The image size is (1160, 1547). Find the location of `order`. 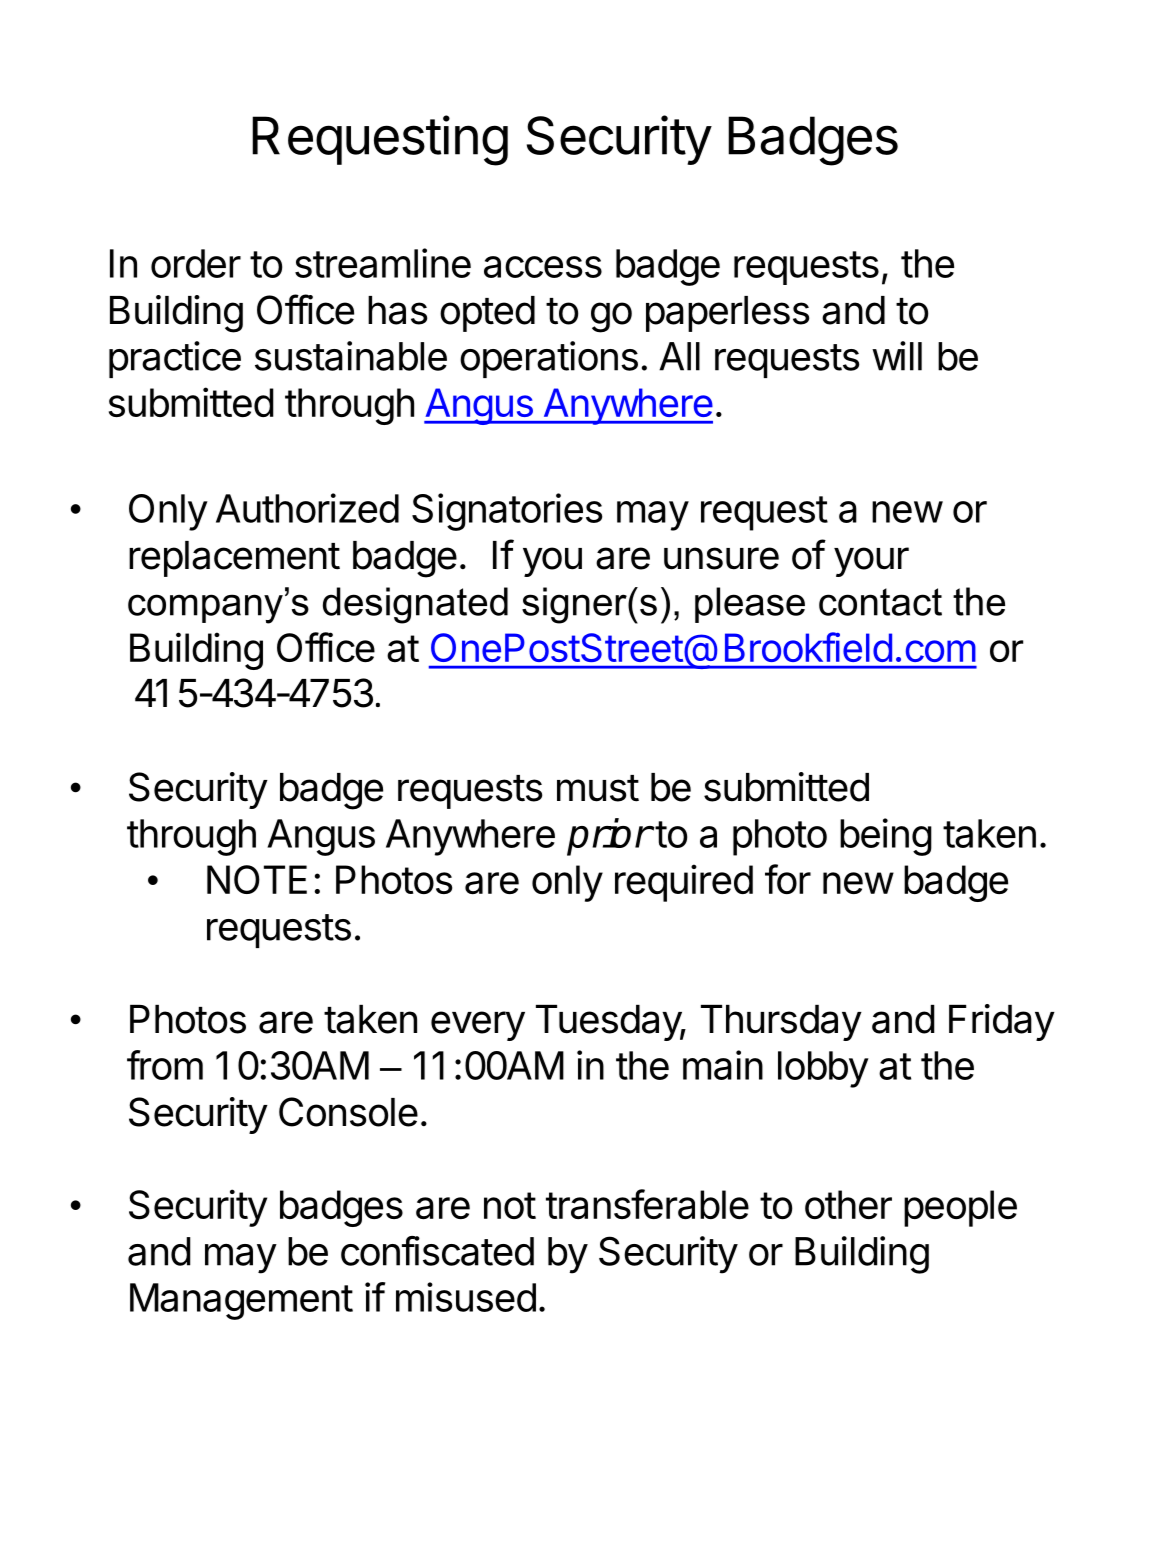

order is located at coordinates (196, 263).
